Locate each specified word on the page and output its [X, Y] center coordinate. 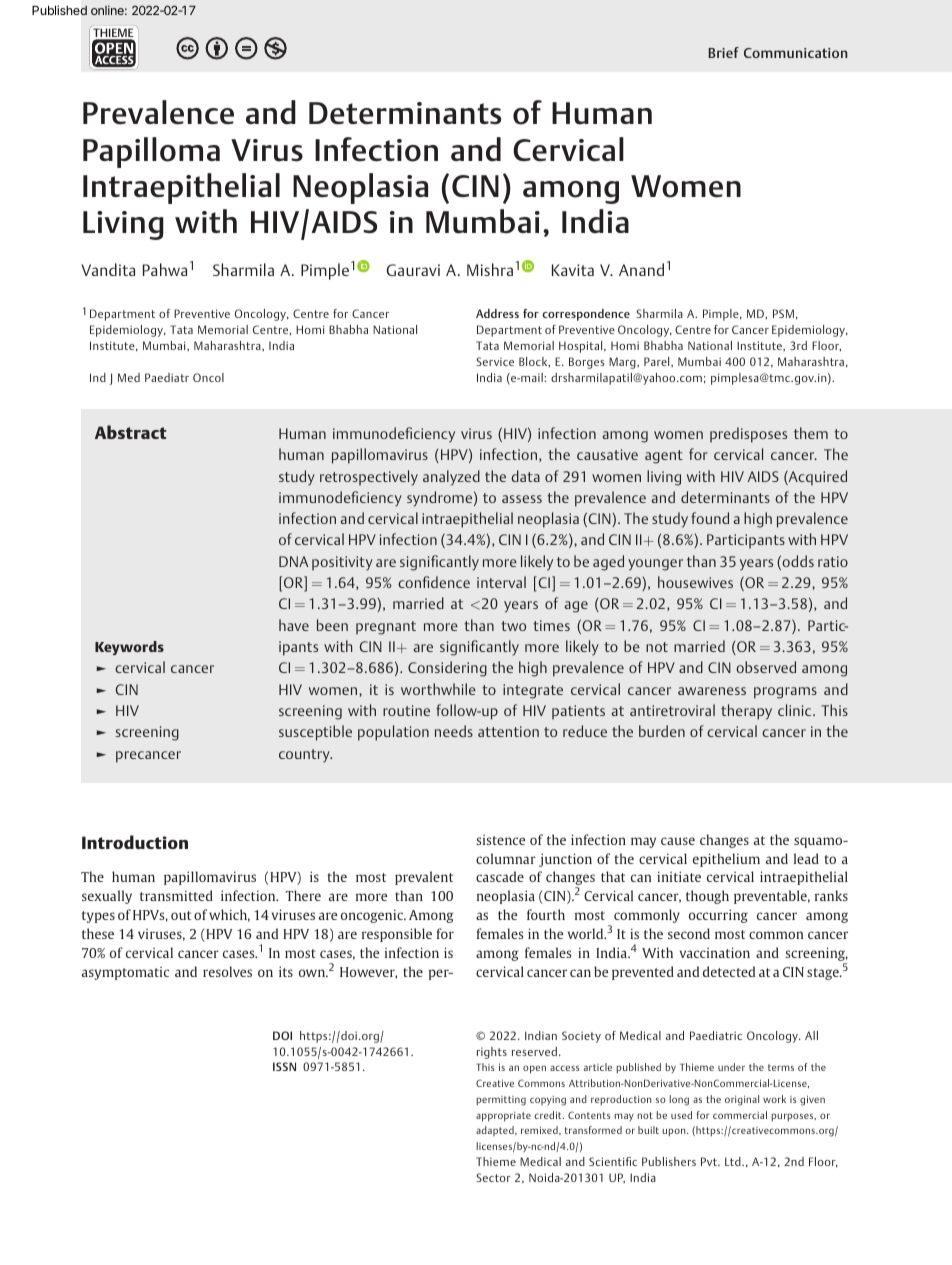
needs [454, 731]
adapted [496, 1131]
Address [497, 313]
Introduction [135, 842]
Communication [795, 53]
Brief [724, 52]
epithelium [726, 860]
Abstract [131, 432]
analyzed [451, 478]
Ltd [734, 1161]
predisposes [748, 435]
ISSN [284, 1066]
